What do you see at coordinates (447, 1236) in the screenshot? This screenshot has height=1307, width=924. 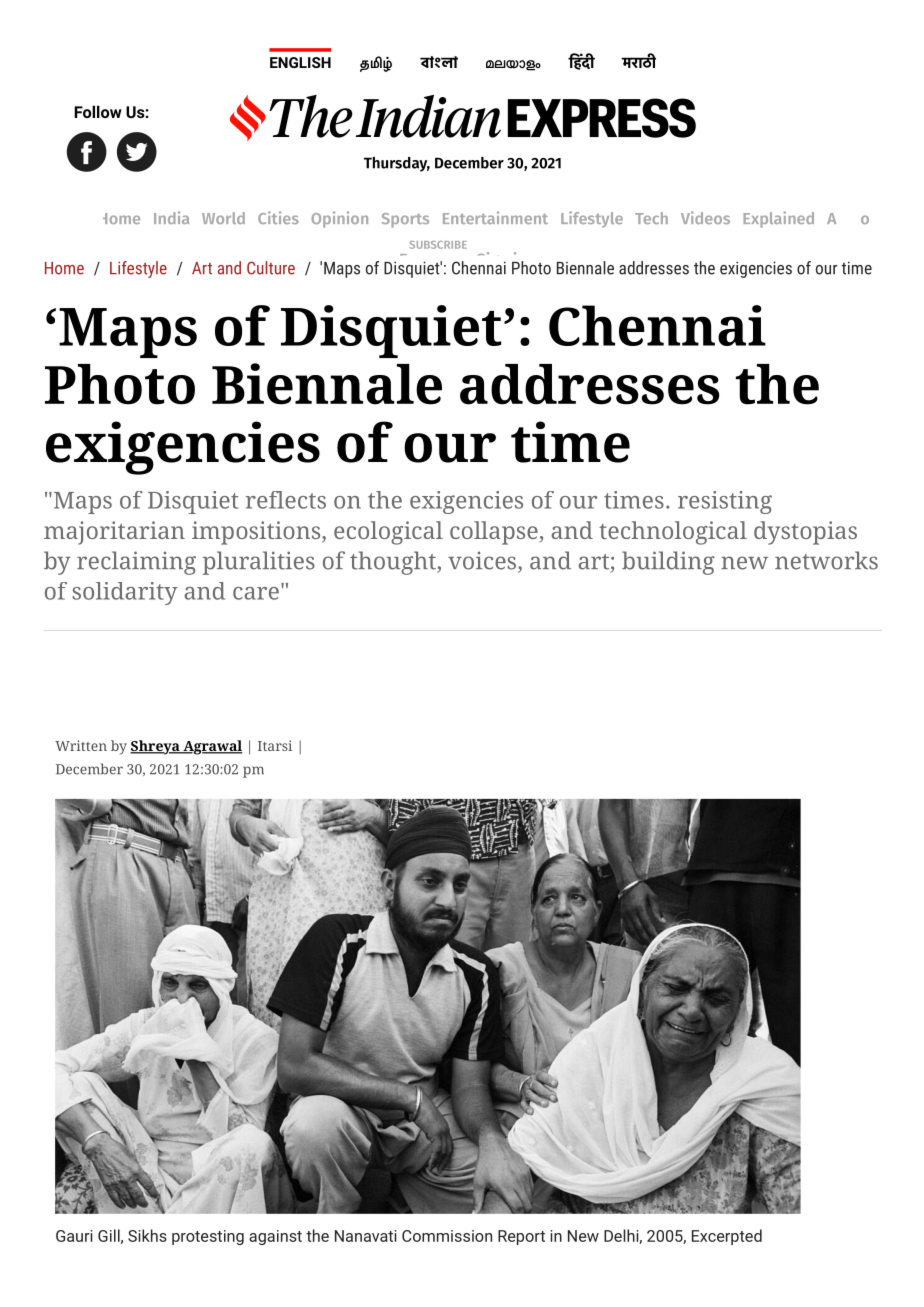 I see `Commission` at bounding box center [447, 1236].
